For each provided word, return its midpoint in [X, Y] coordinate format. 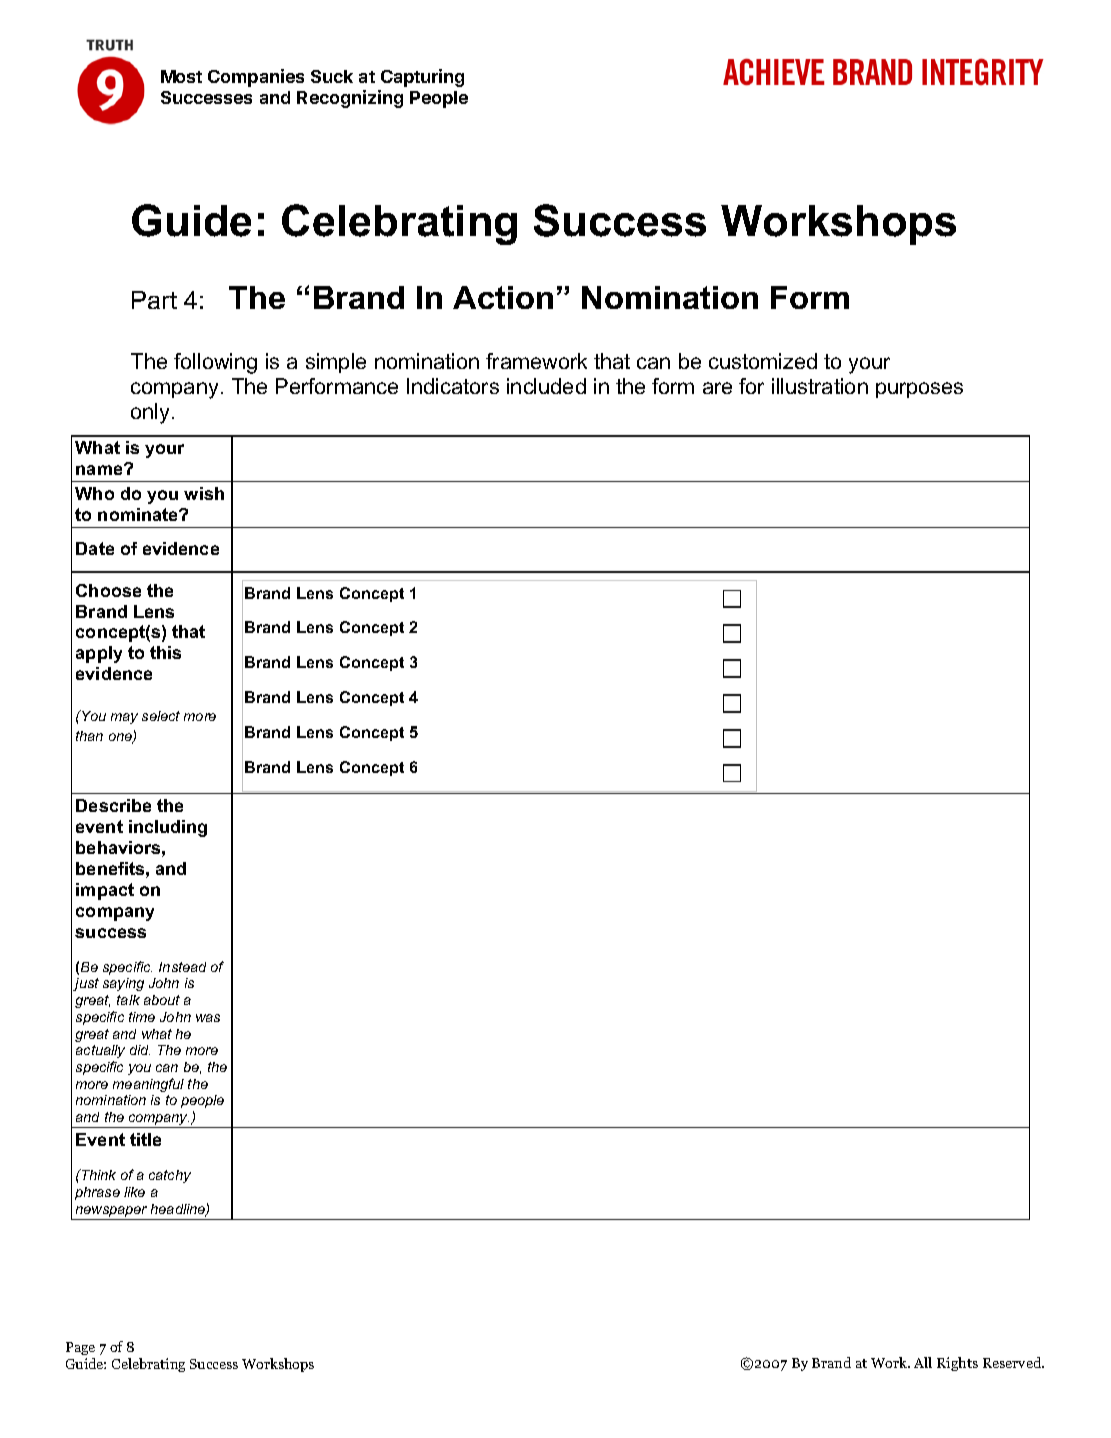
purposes [919, 390]
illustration [820, 386]
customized [763, 361]
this [165, 652]
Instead [182, 967]
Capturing [422, 78]
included [546, 386]
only [152, 413]
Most [181, 76]
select [161, 716]
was [208, 1018]
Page [80, 1348]
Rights [957, 1364]
